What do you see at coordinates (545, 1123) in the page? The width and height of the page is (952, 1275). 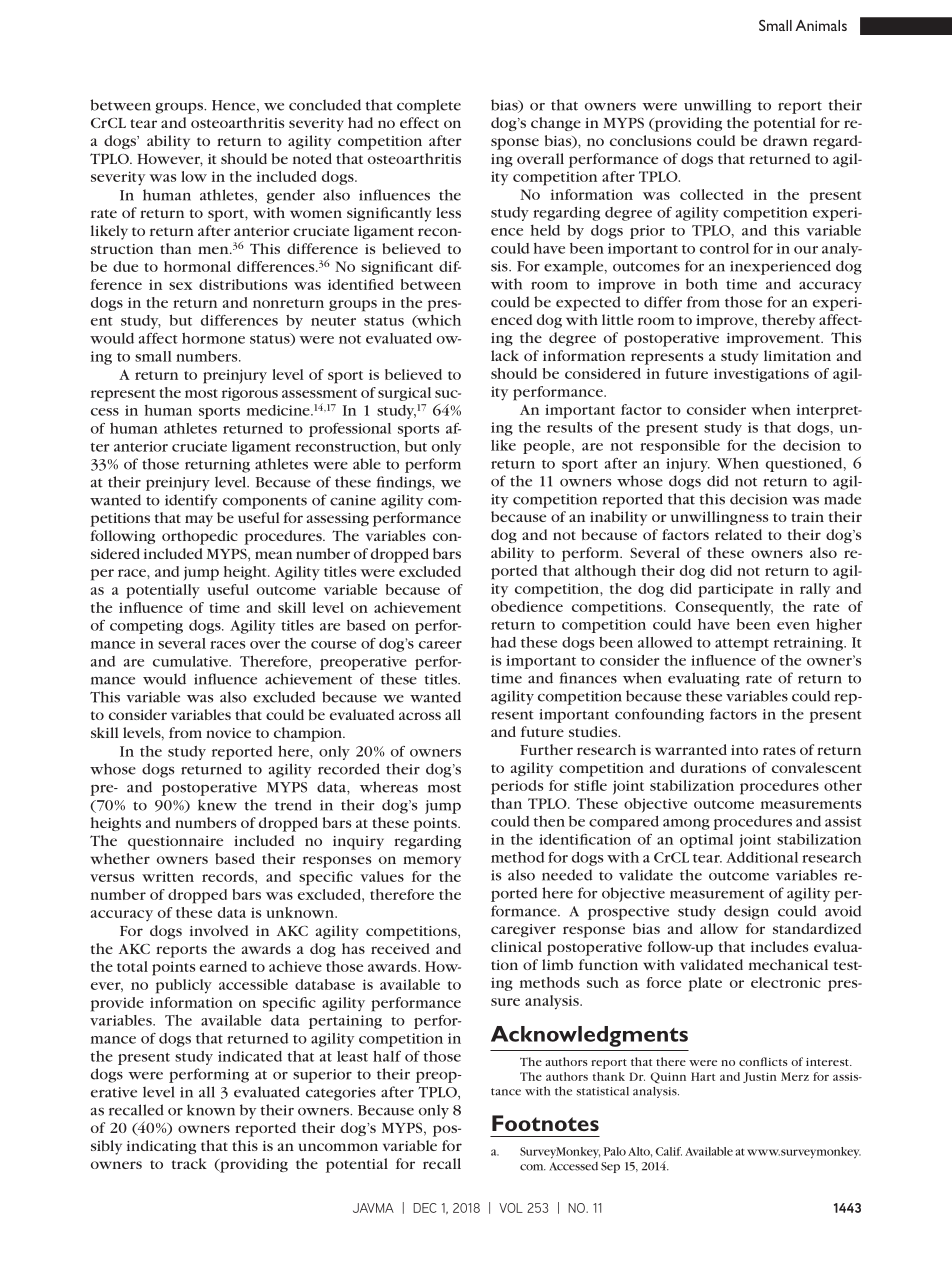 I see `Footnotes` at bounding box center [545, 1123].
